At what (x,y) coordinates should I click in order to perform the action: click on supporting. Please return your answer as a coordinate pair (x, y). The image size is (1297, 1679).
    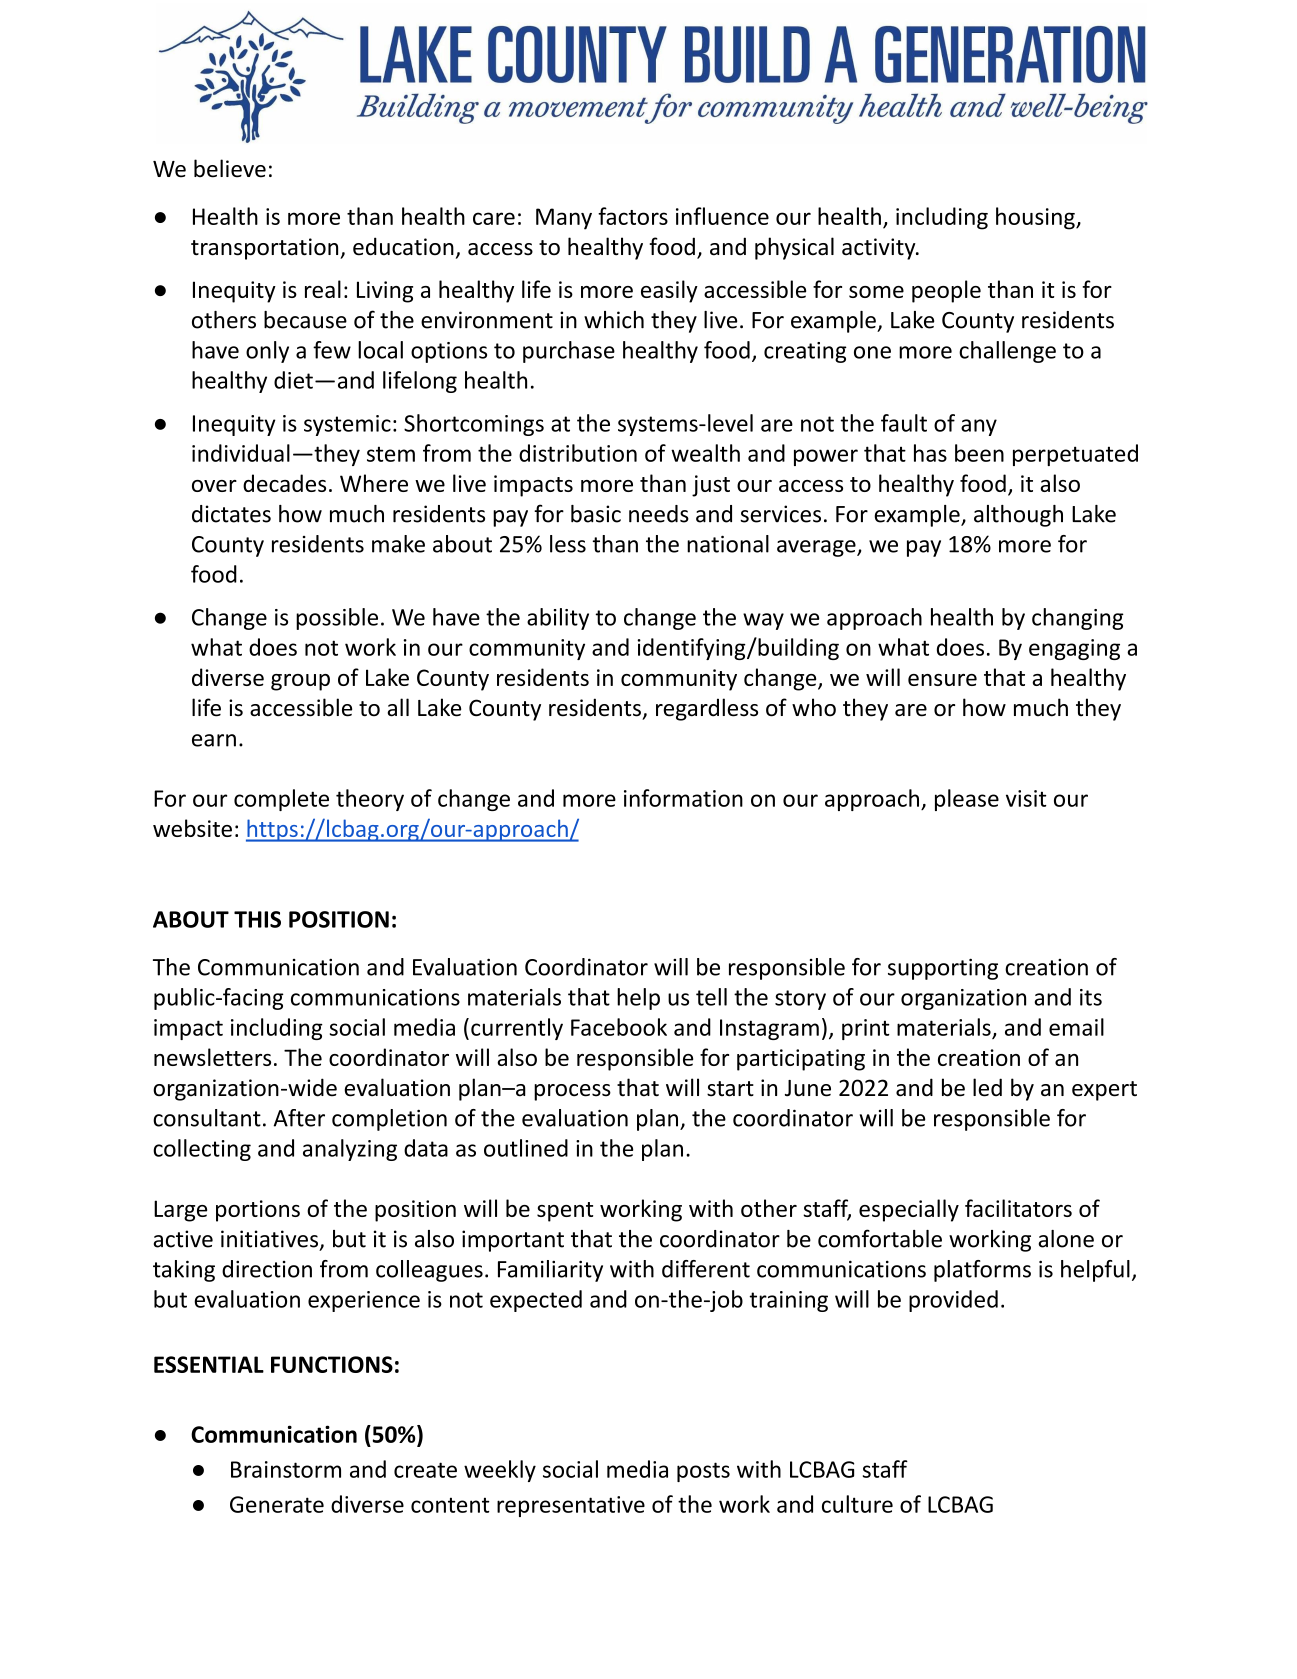
    Looking at the image, I should click on (943, 969).
